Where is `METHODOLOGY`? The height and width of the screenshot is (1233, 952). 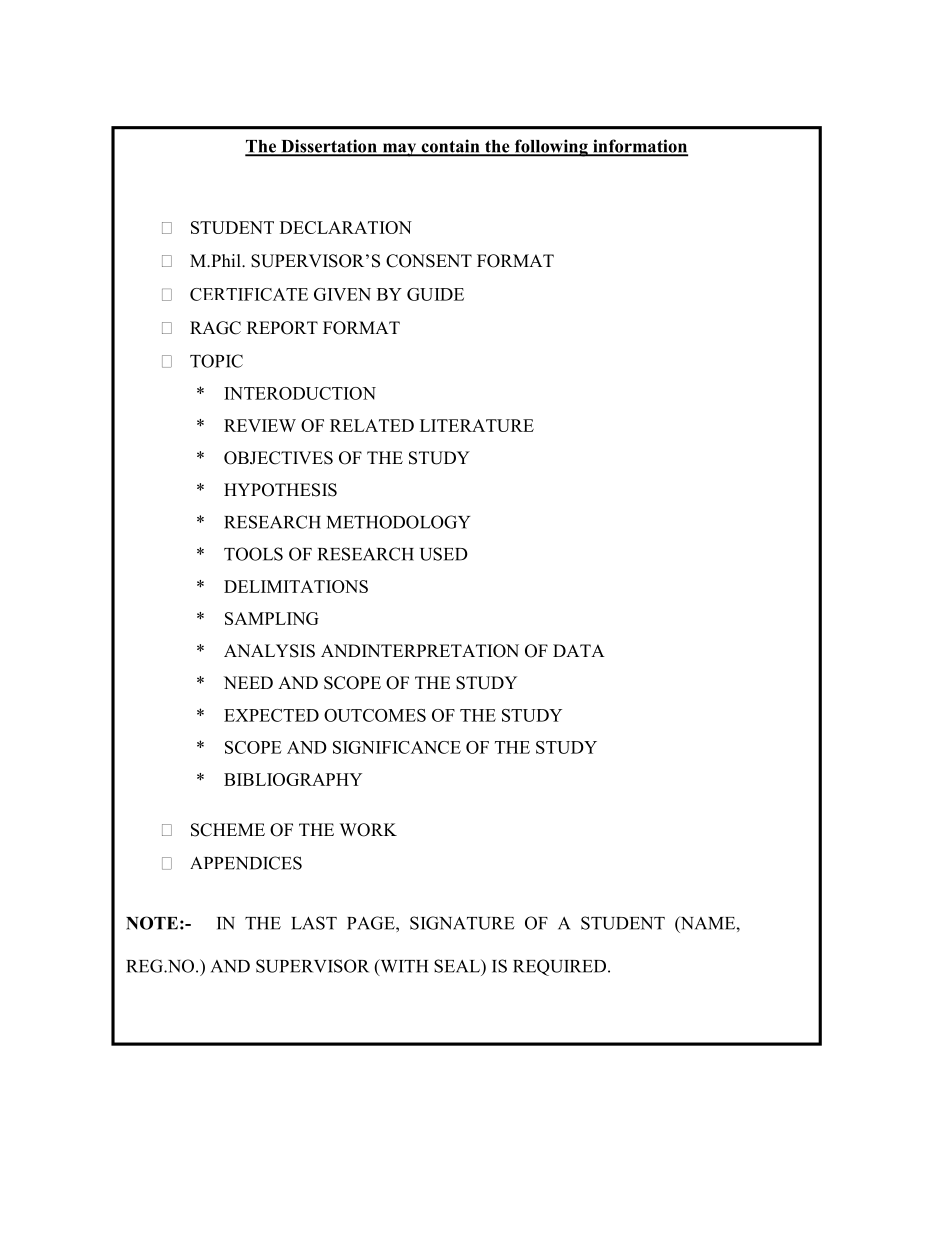 METHODOLOGY is located at coordinates (398, 522).
